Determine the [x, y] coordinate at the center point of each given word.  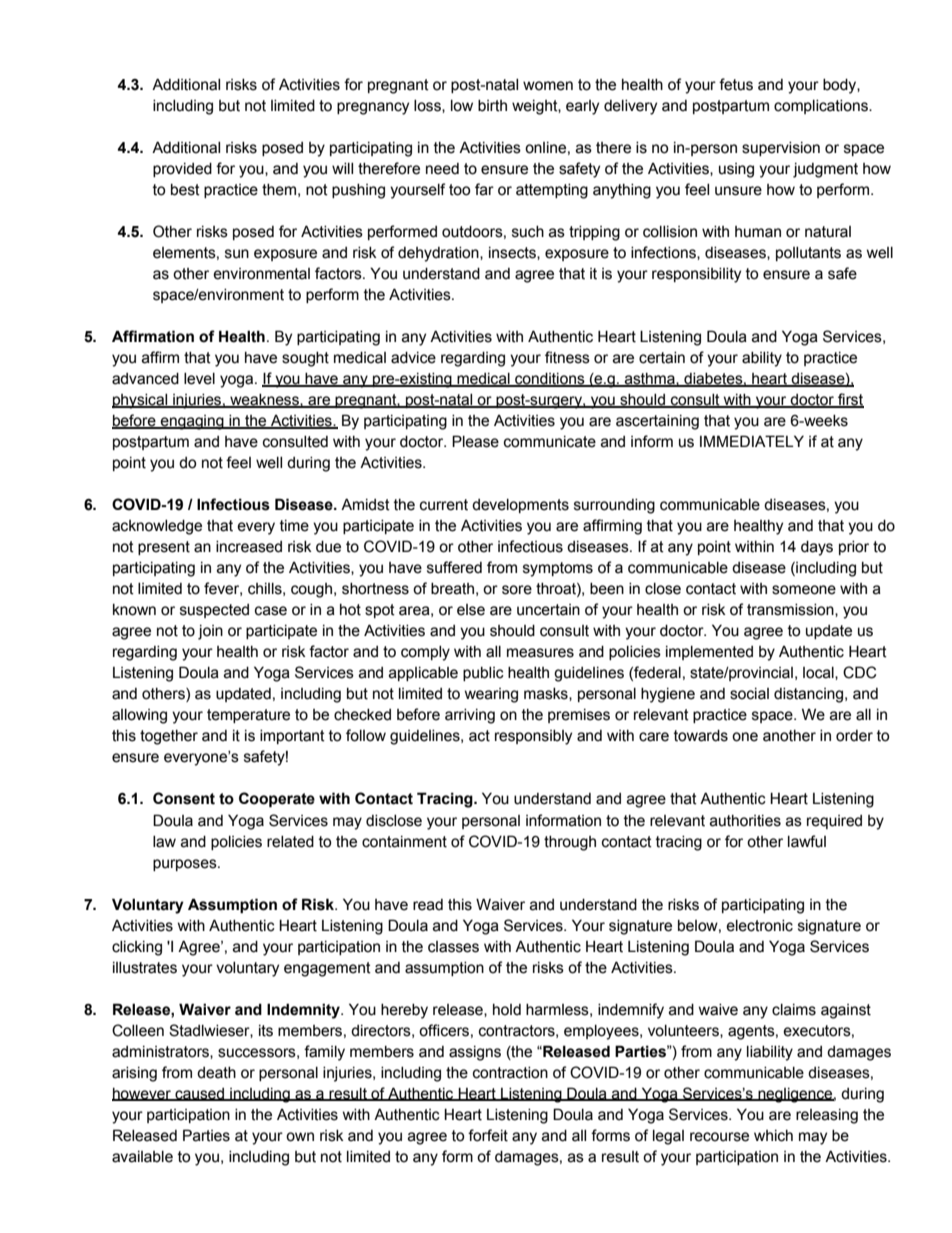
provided [182, 170]
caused [200, 1094]
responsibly [533, 737]
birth [492, 106]
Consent [184, 798]
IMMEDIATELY [752, 441]
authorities [745, 821]
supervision [781, 149]
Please [475, 441]
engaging [192, 422]
